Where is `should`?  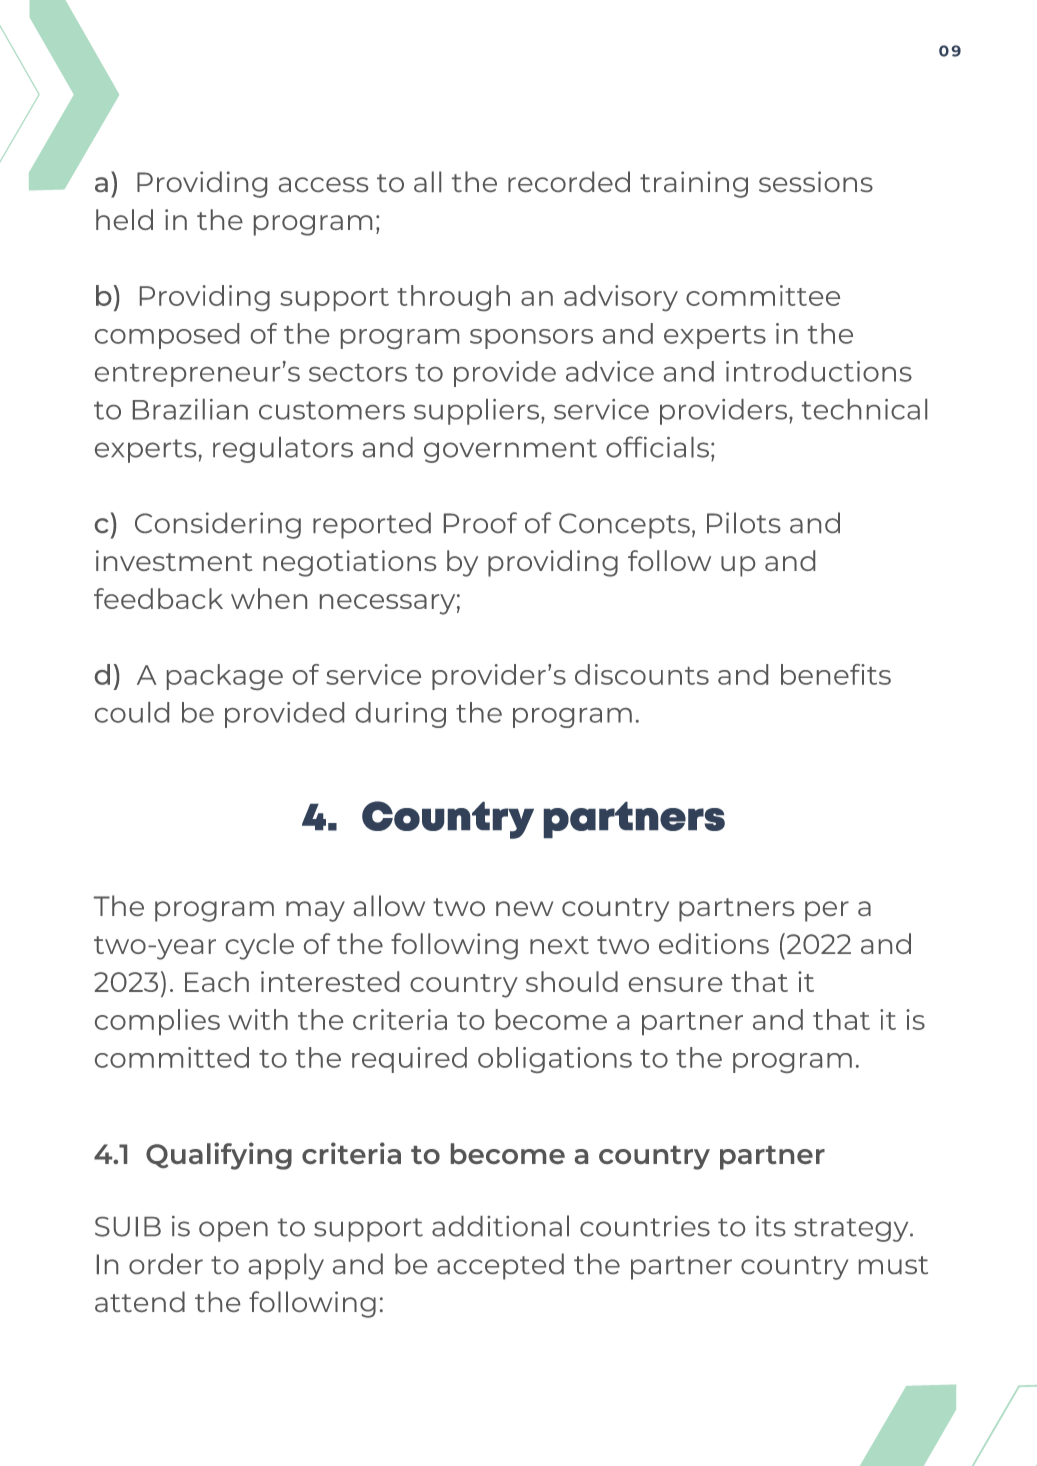
should is located at coordinates (572, 981).
